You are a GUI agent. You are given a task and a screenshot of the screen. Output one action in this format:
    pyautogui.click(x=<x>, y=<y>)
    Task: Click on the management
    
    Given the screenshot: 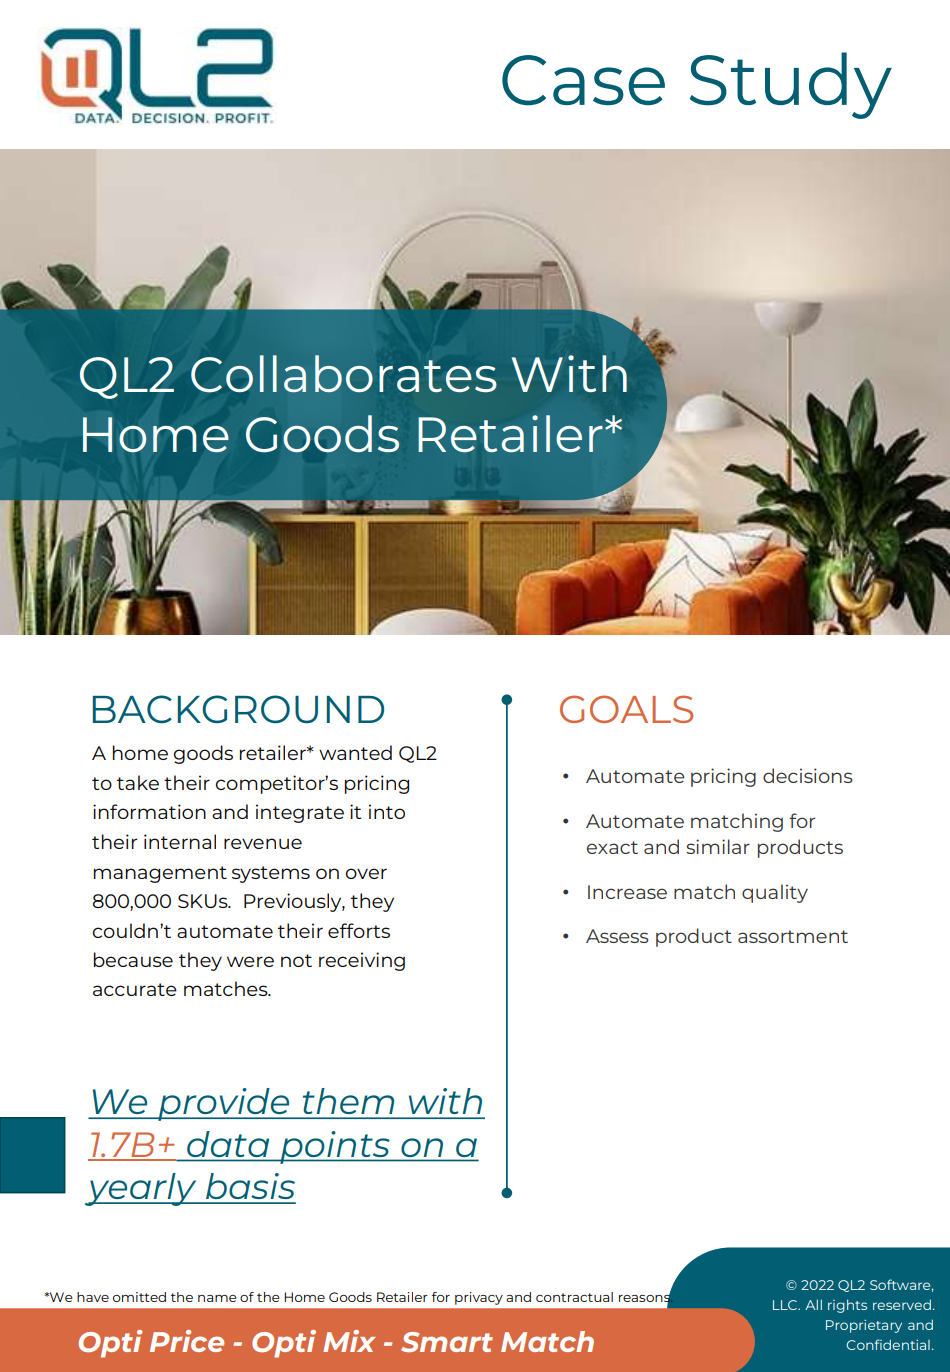 What is the action you would take?
    pyautogui.click(x=160, y=874)
